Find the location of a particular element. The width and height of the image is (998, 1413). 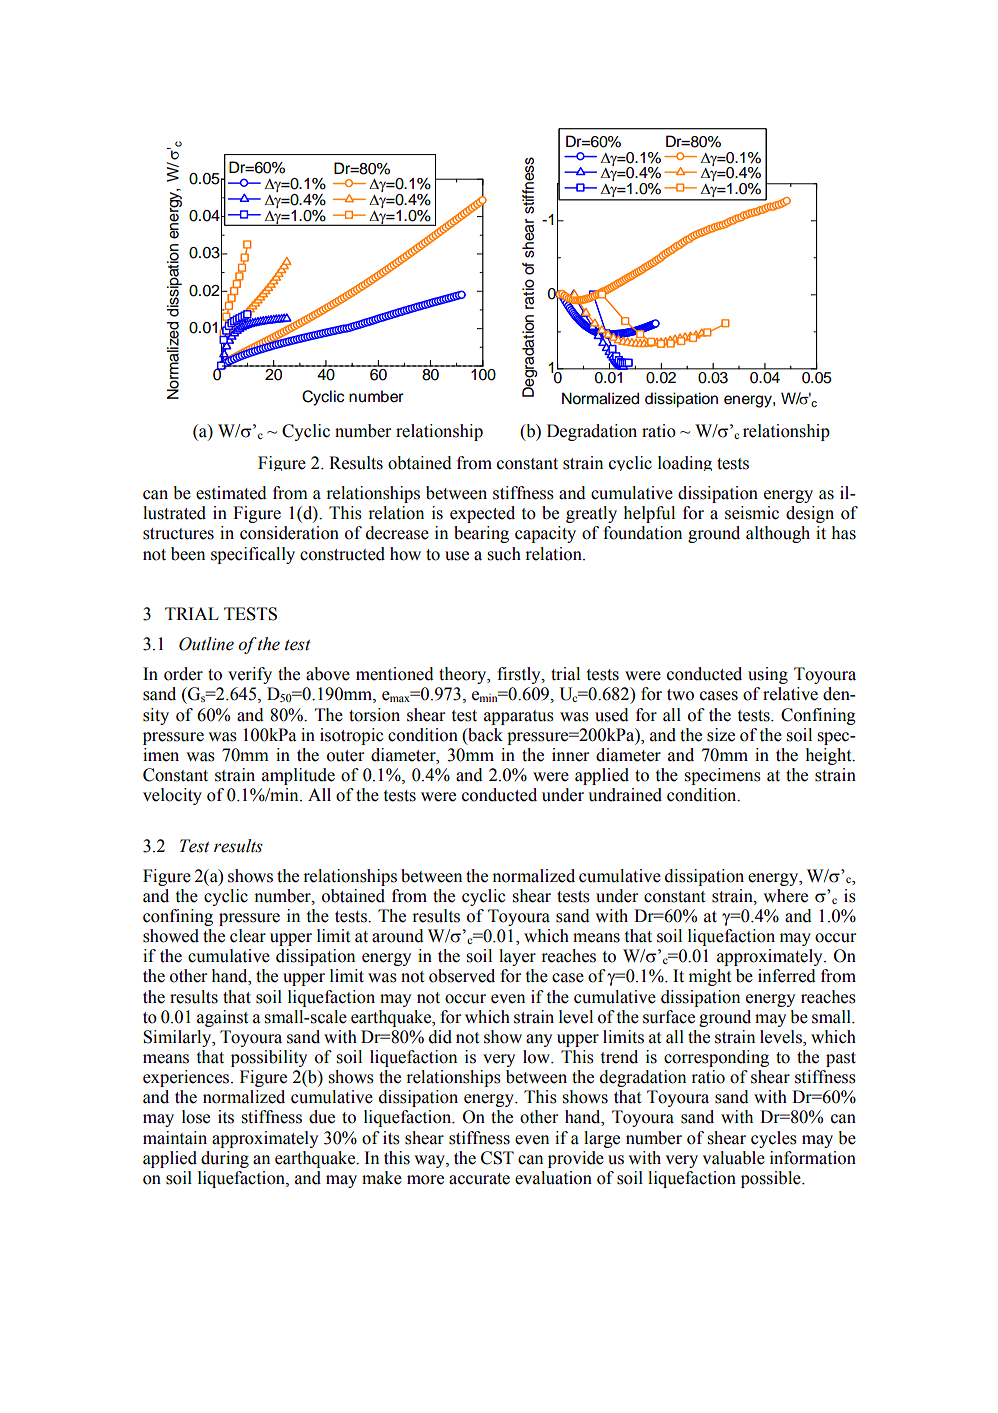

inner is located at coordinates (570, 755).
